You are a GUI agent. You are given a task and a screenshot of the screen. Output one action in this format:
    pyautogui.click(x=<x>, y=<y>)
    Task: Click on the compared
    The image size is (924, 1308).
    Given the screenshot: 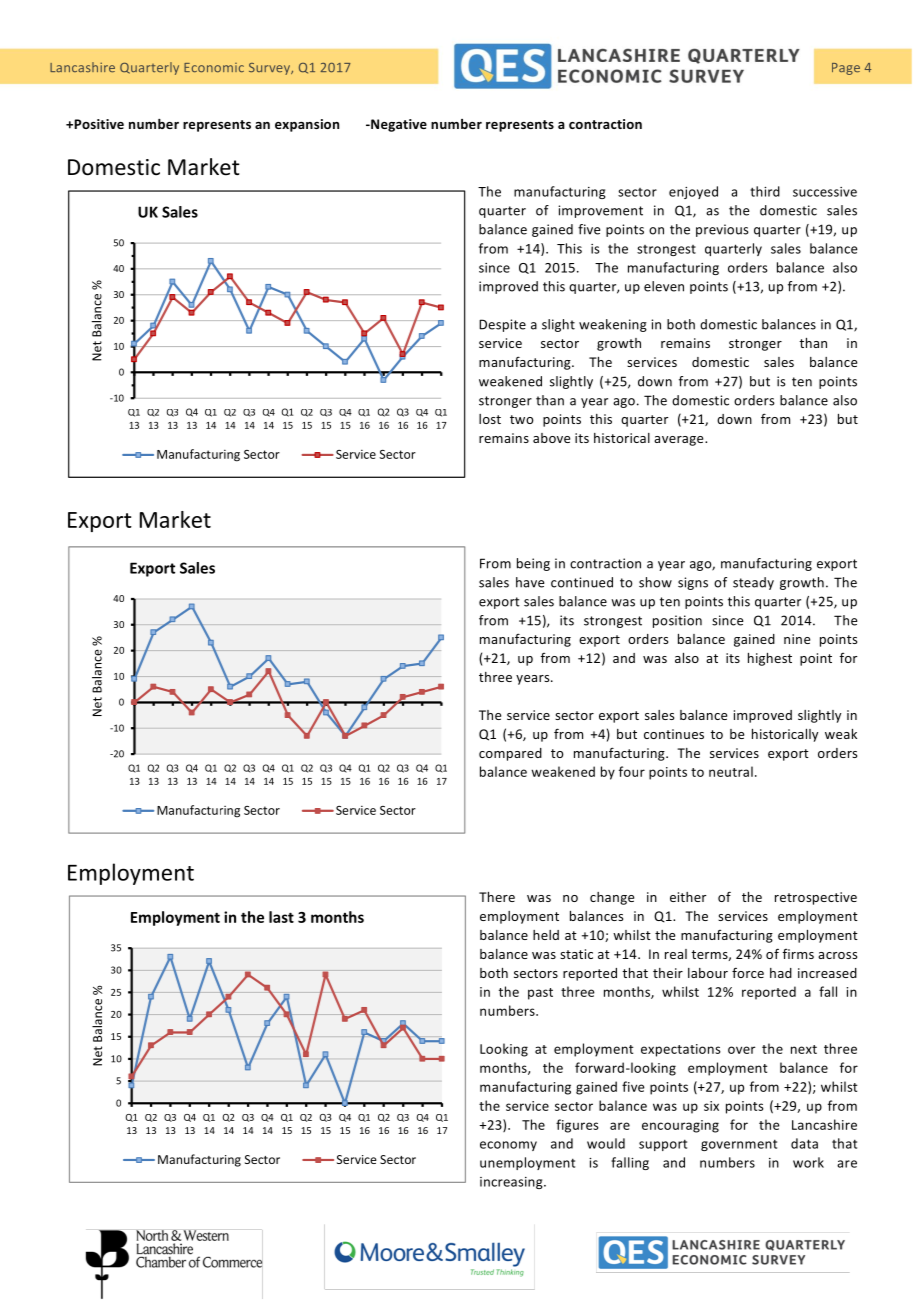 What is the action you would take?
    pyautogui.click(x=510, y=754)
